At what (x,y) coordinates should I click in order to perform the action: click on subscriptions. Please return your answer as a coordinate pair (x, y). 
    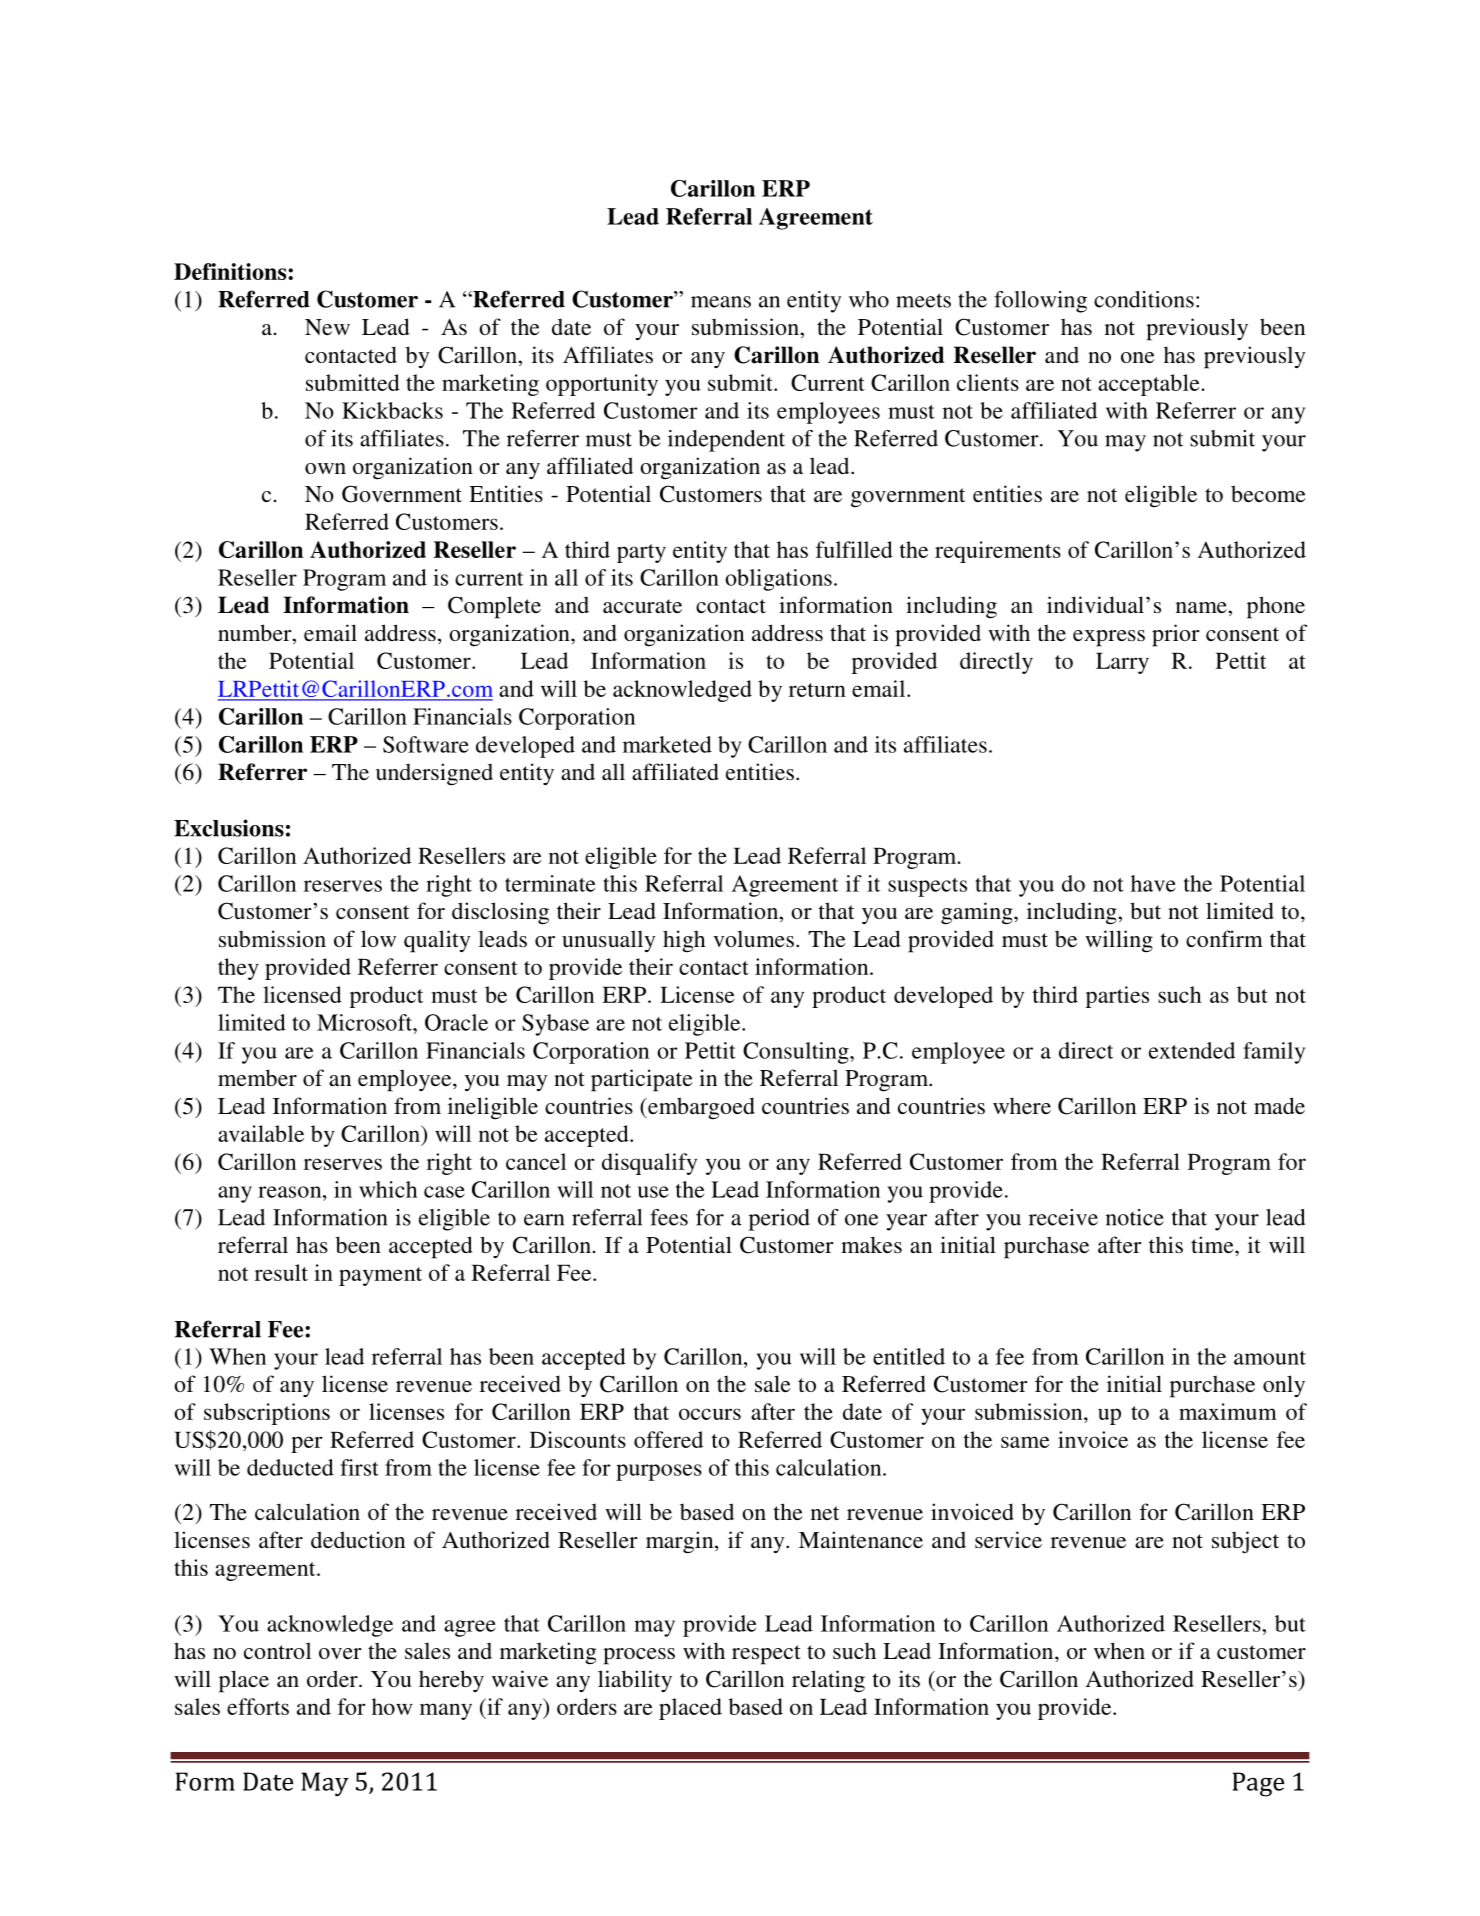
    Looking at the image, I should click on (267, 1414).
